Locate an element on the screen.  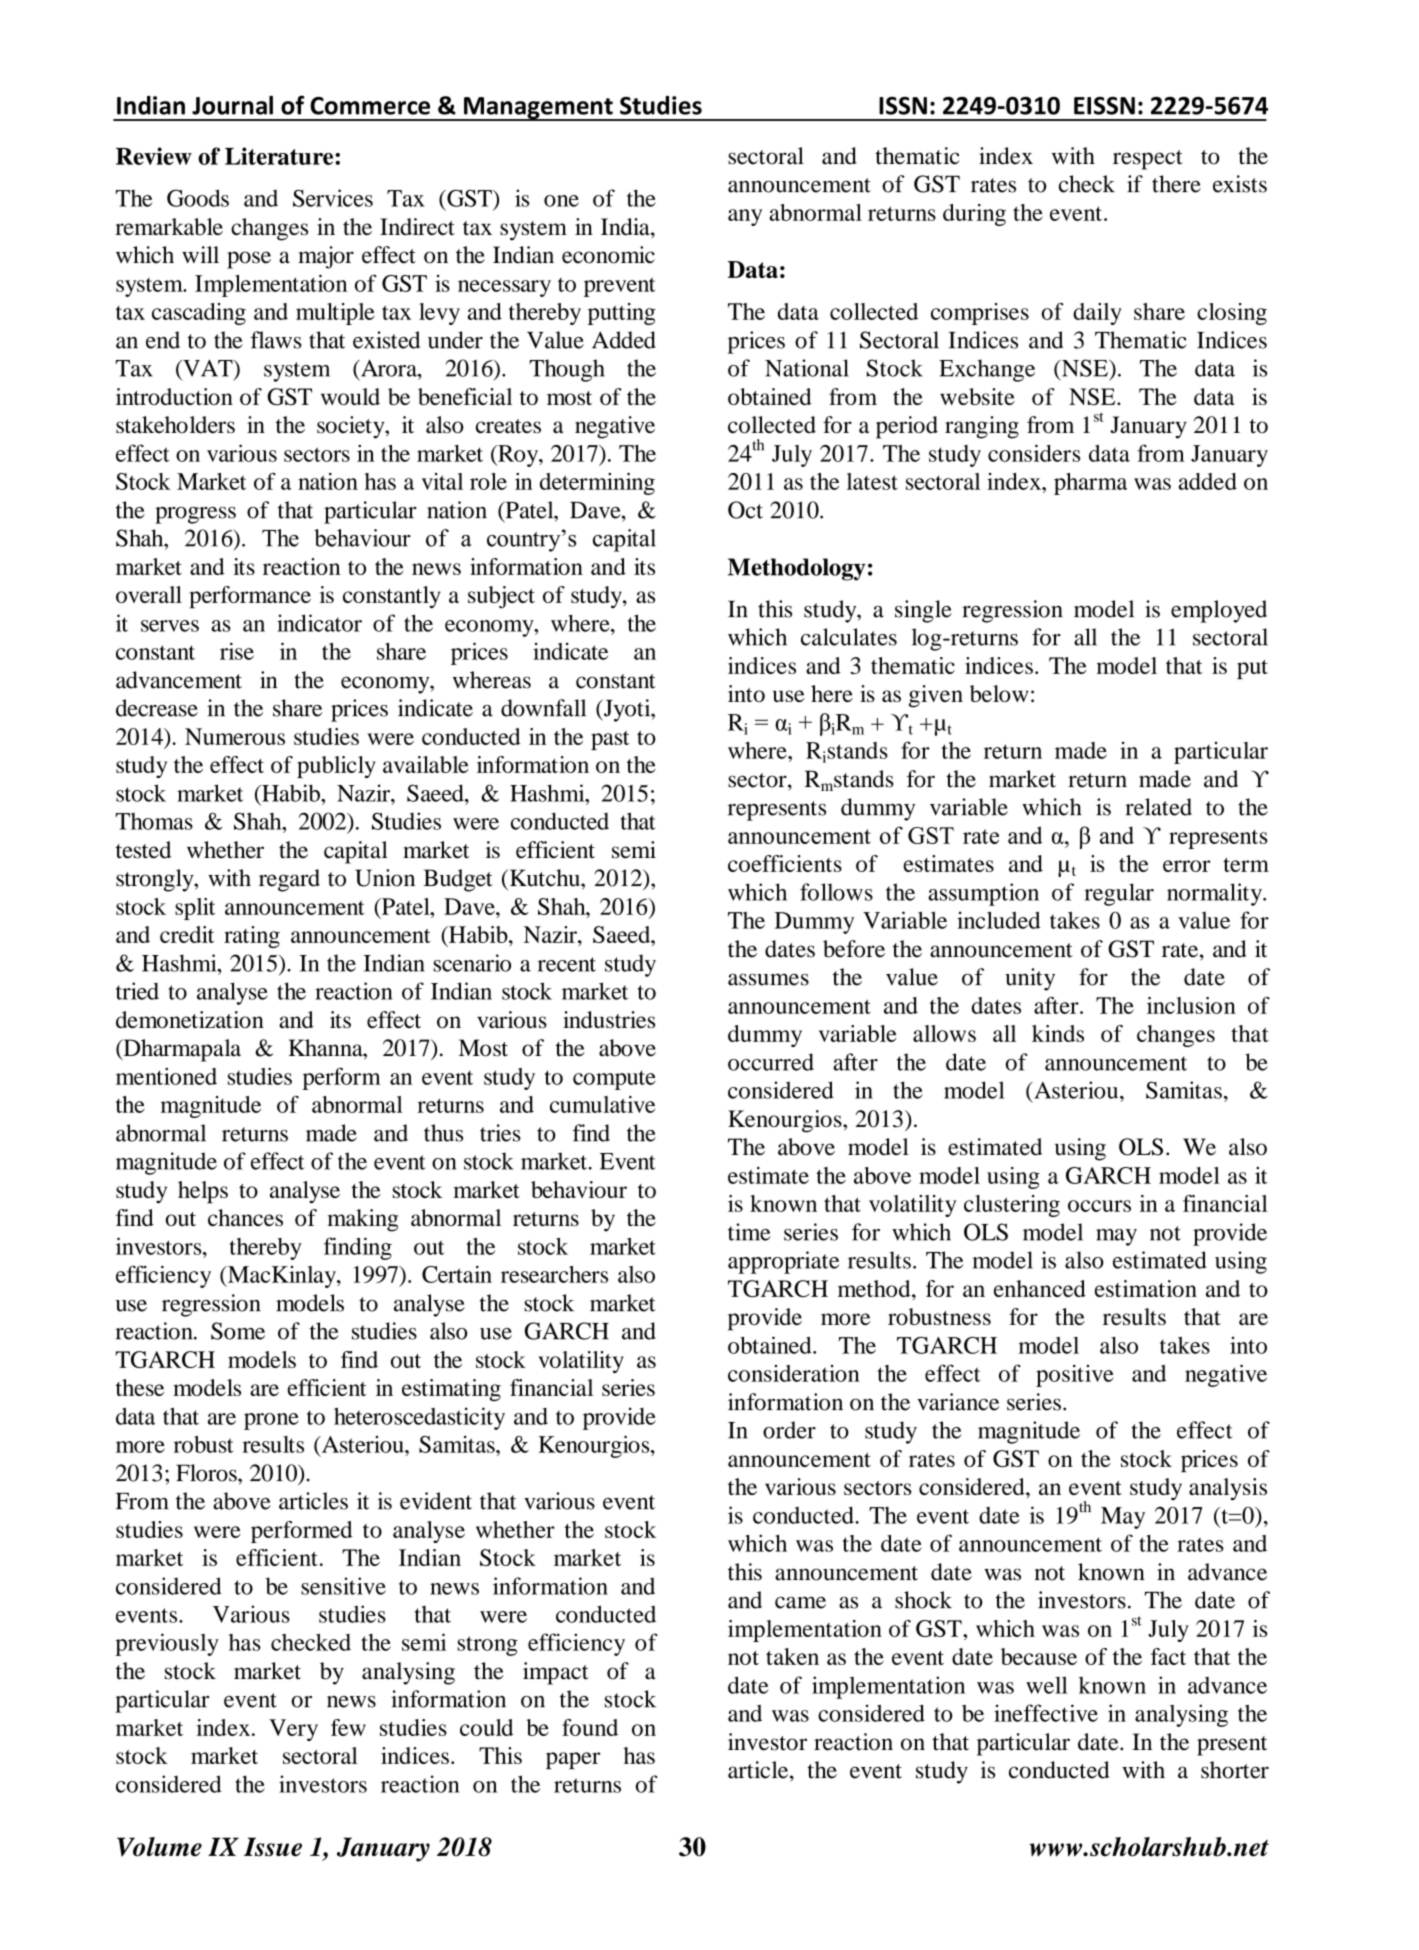
respect is located at coordinates (1148, 160).
